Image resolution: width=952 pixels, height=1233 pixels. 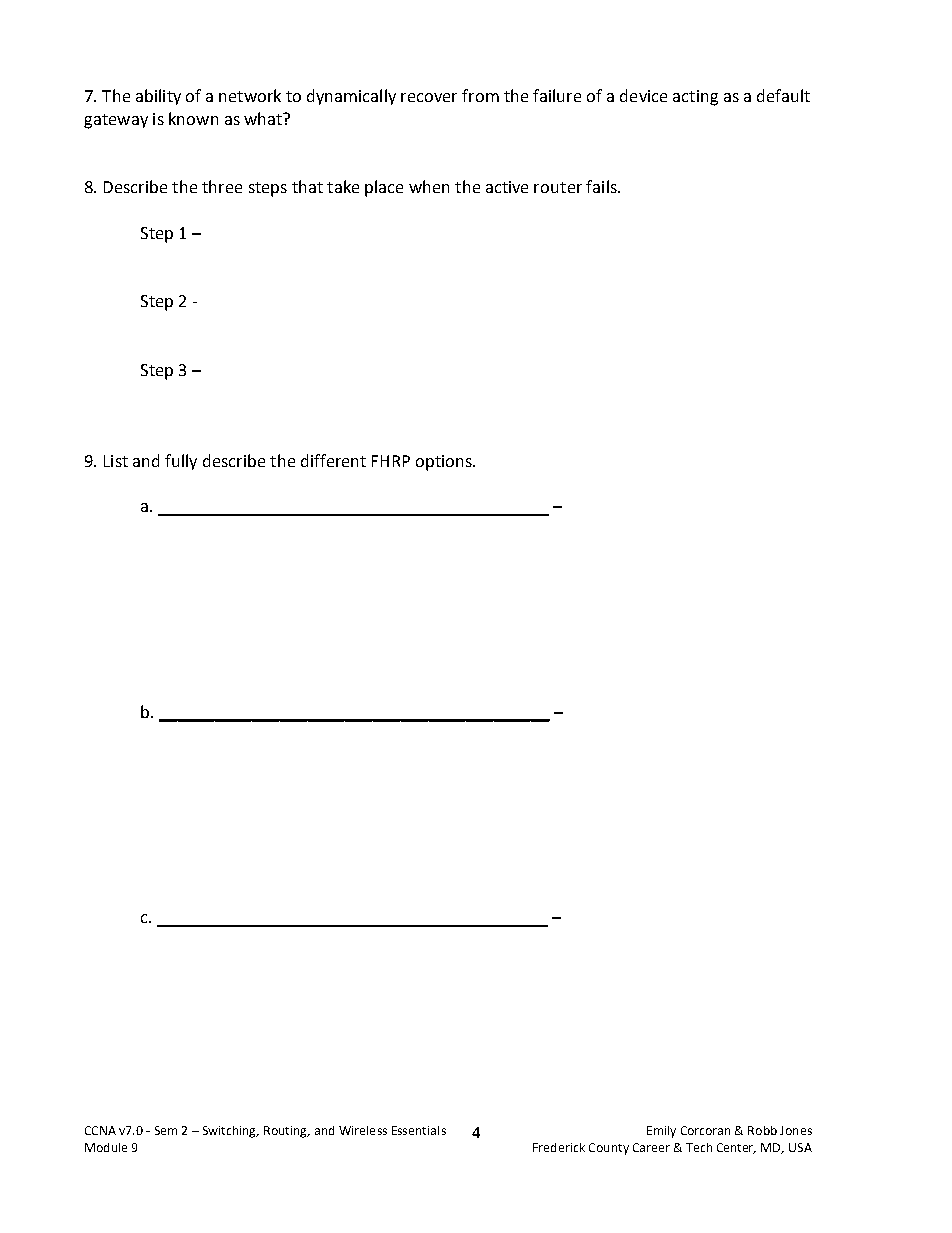 What do you see at coordinates (166, 1130) in the screenshot?
I see `Sem` at bounding box center [166, 1130].
